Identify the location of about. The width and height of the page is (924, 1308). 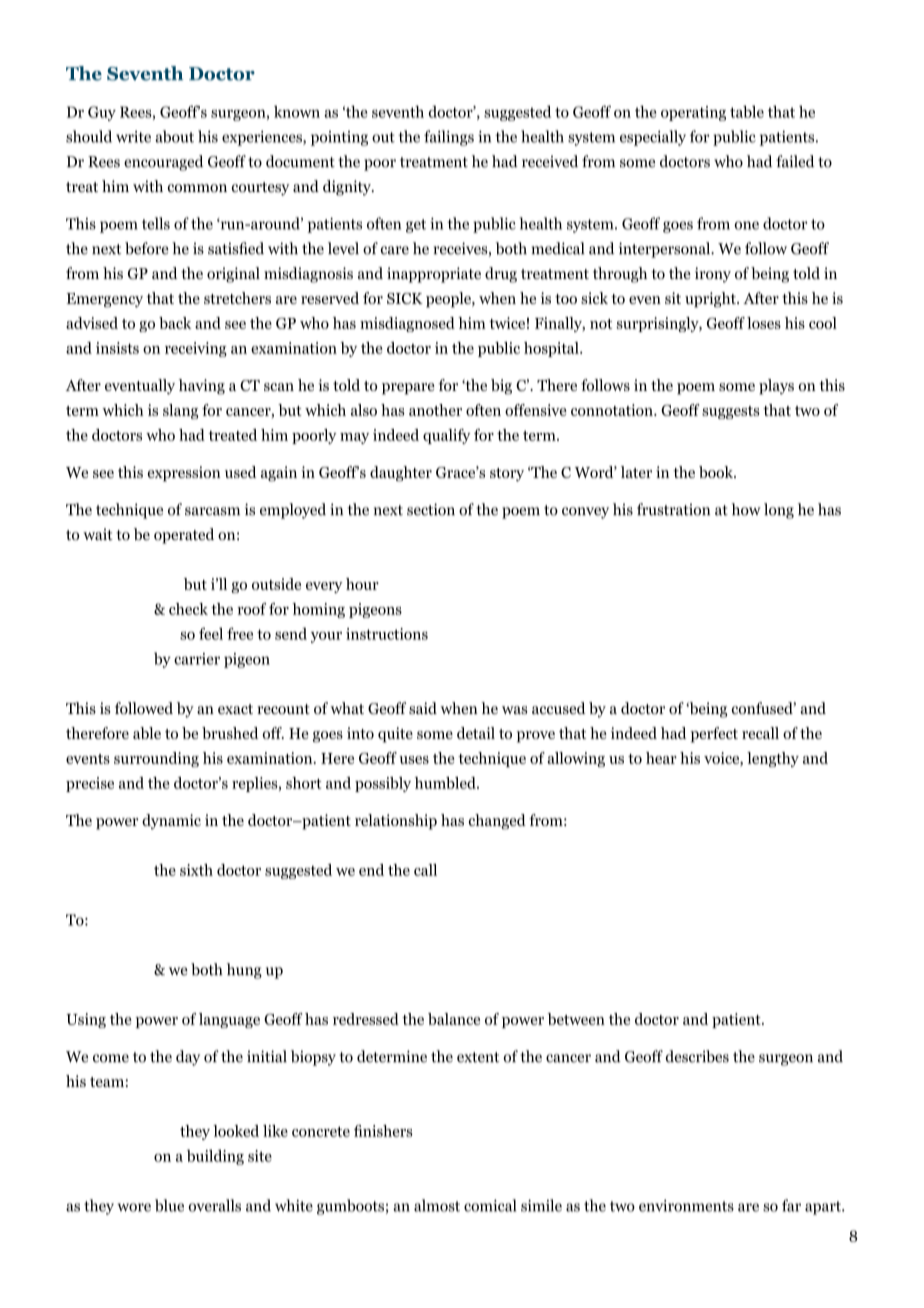
(174, 136).
